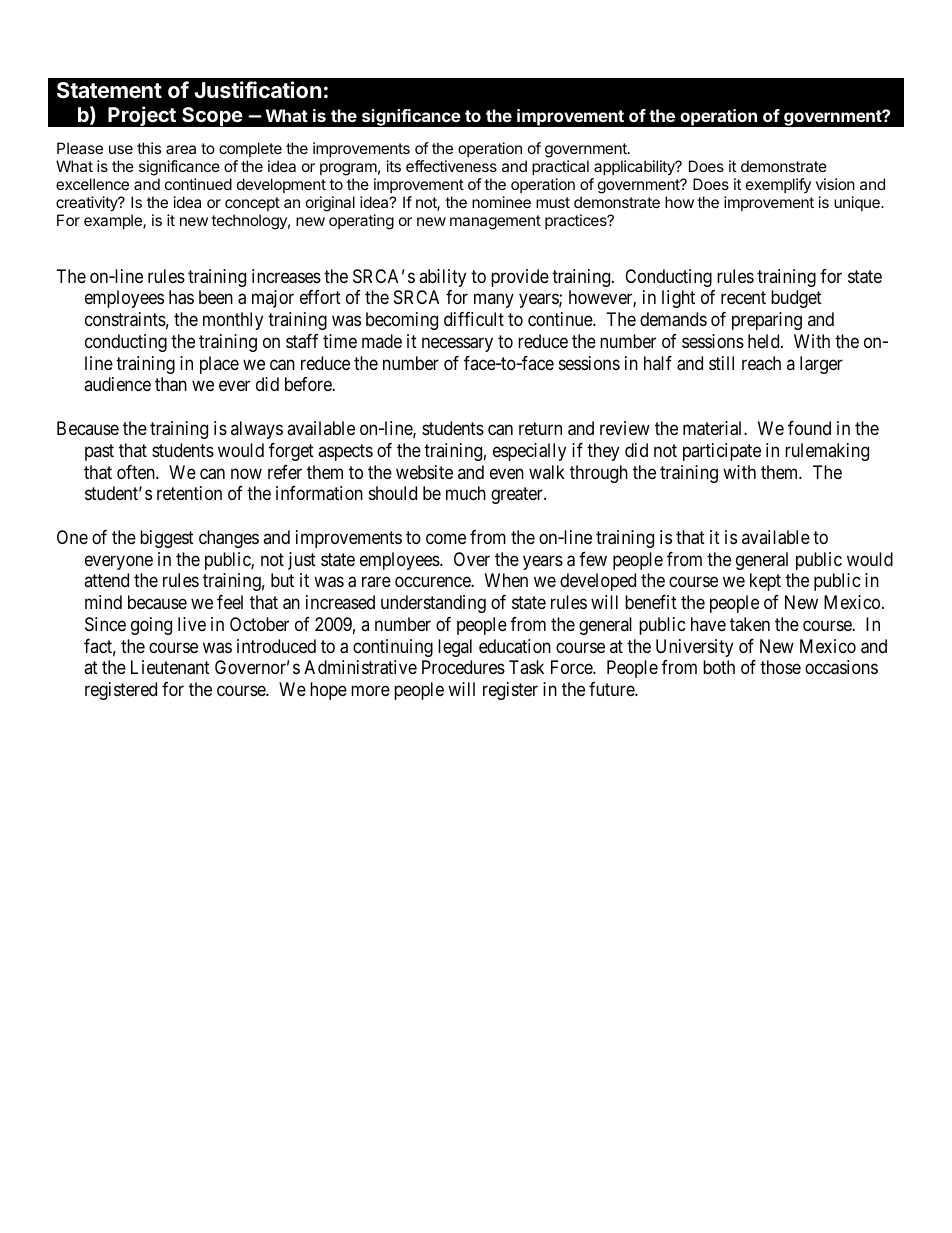  I want to click on Procedures, so click(463, 667).
